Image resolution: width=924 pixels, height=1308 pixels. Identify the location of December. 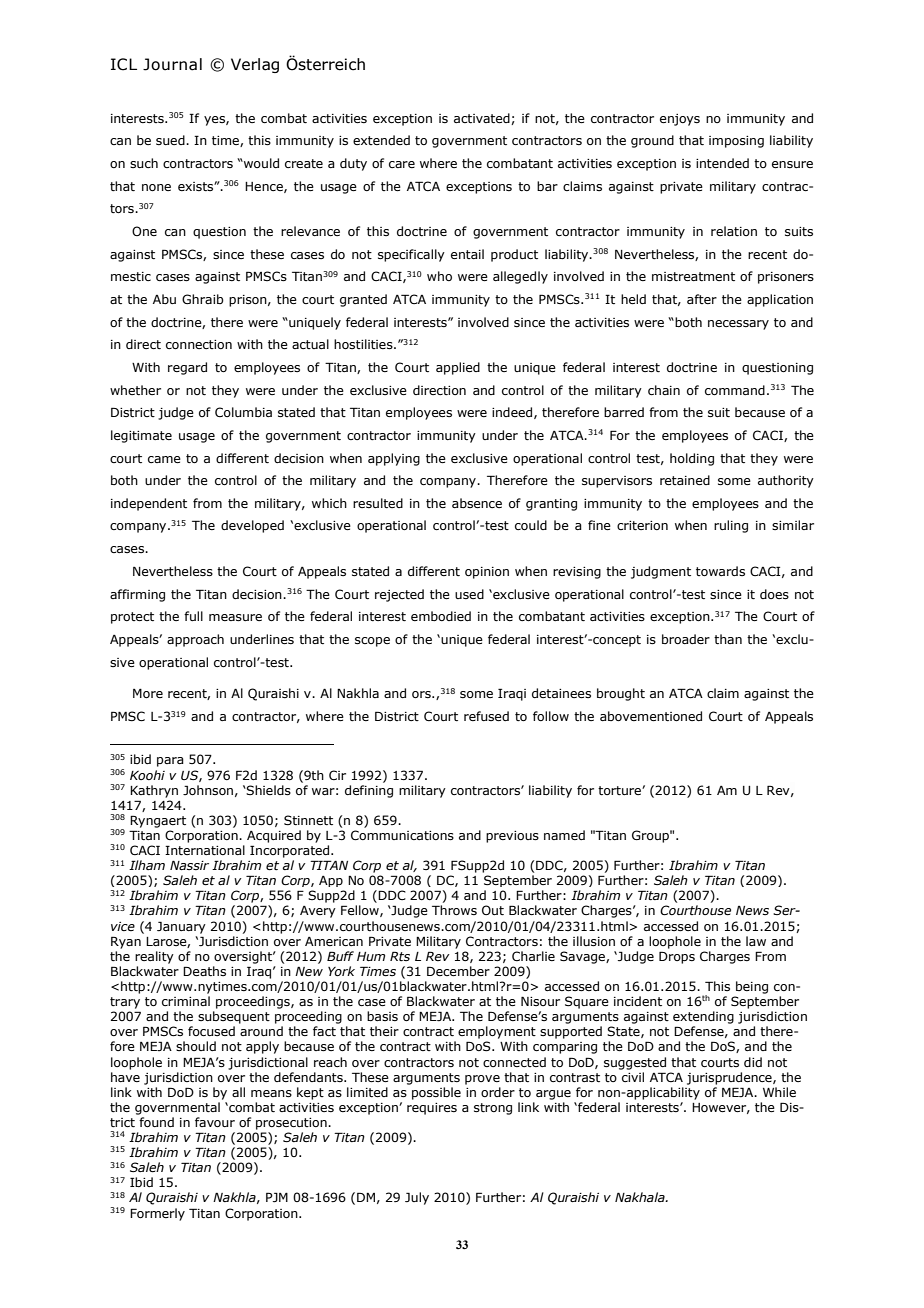
(458, 971).
